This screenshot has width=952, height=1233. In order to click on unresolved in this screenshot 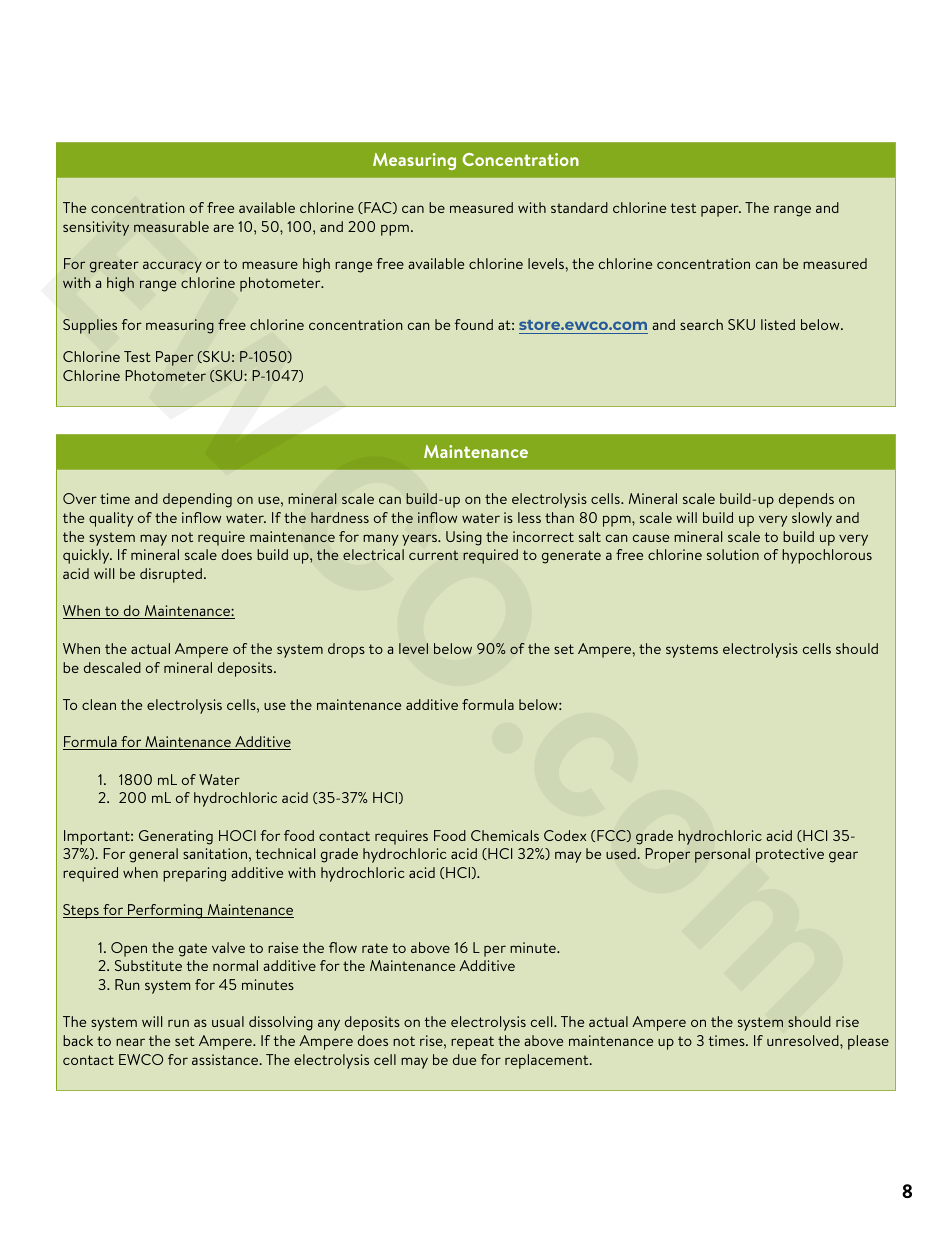, I will do `click(804, 1040)`.
